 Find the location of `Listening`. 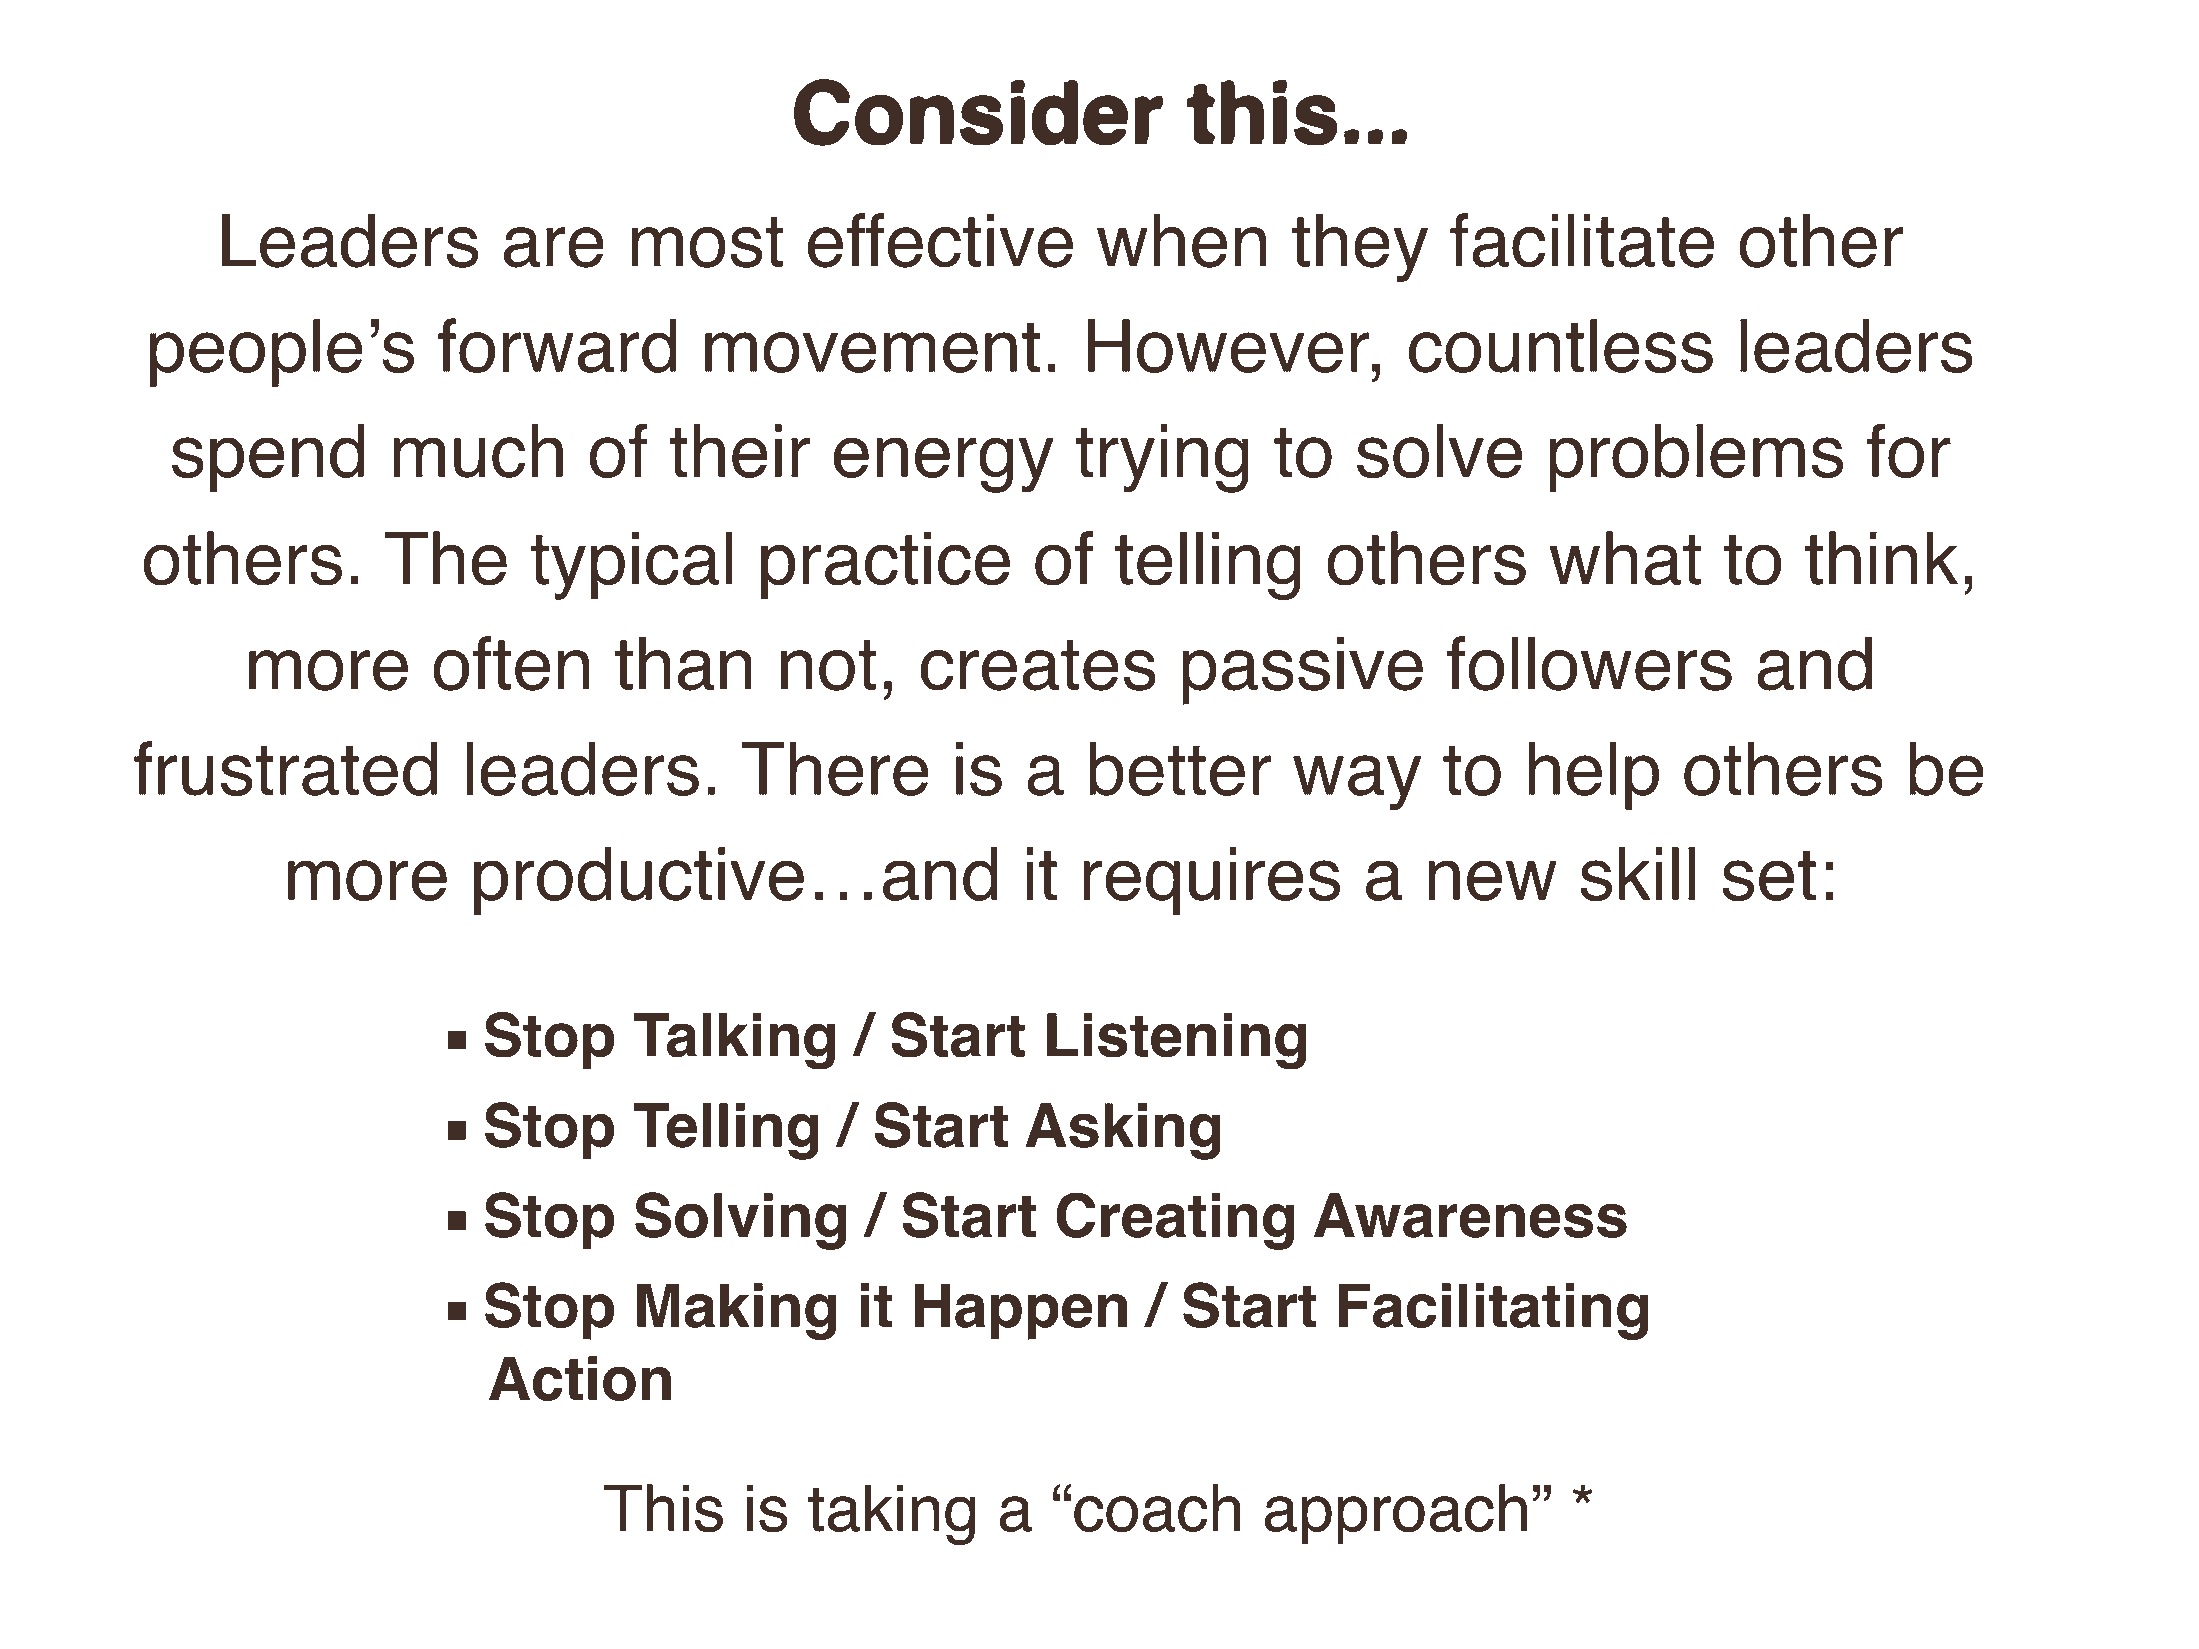

Listening is located at coordinates (1177, 1041).
